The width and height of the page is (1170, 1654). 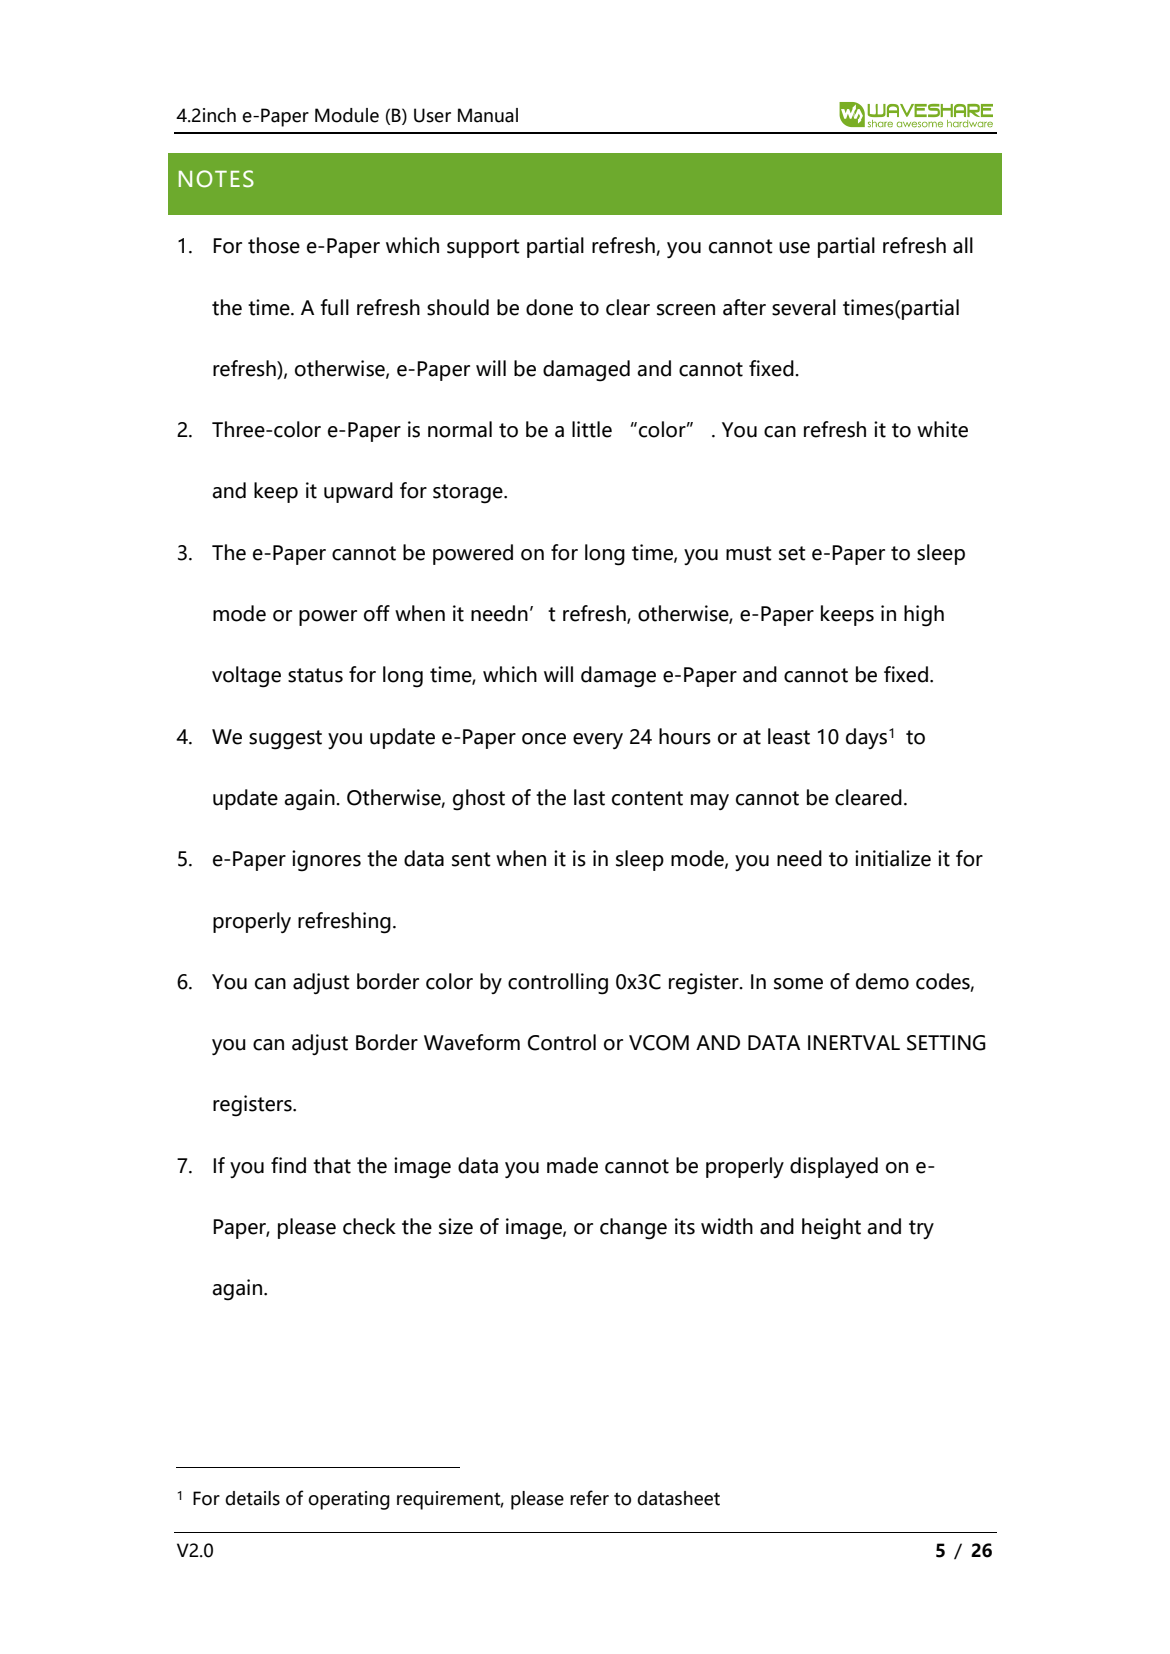 What do you see at coordinates (572, 1165) in the page?
I see `made` at bounding box center [572, 1165].
